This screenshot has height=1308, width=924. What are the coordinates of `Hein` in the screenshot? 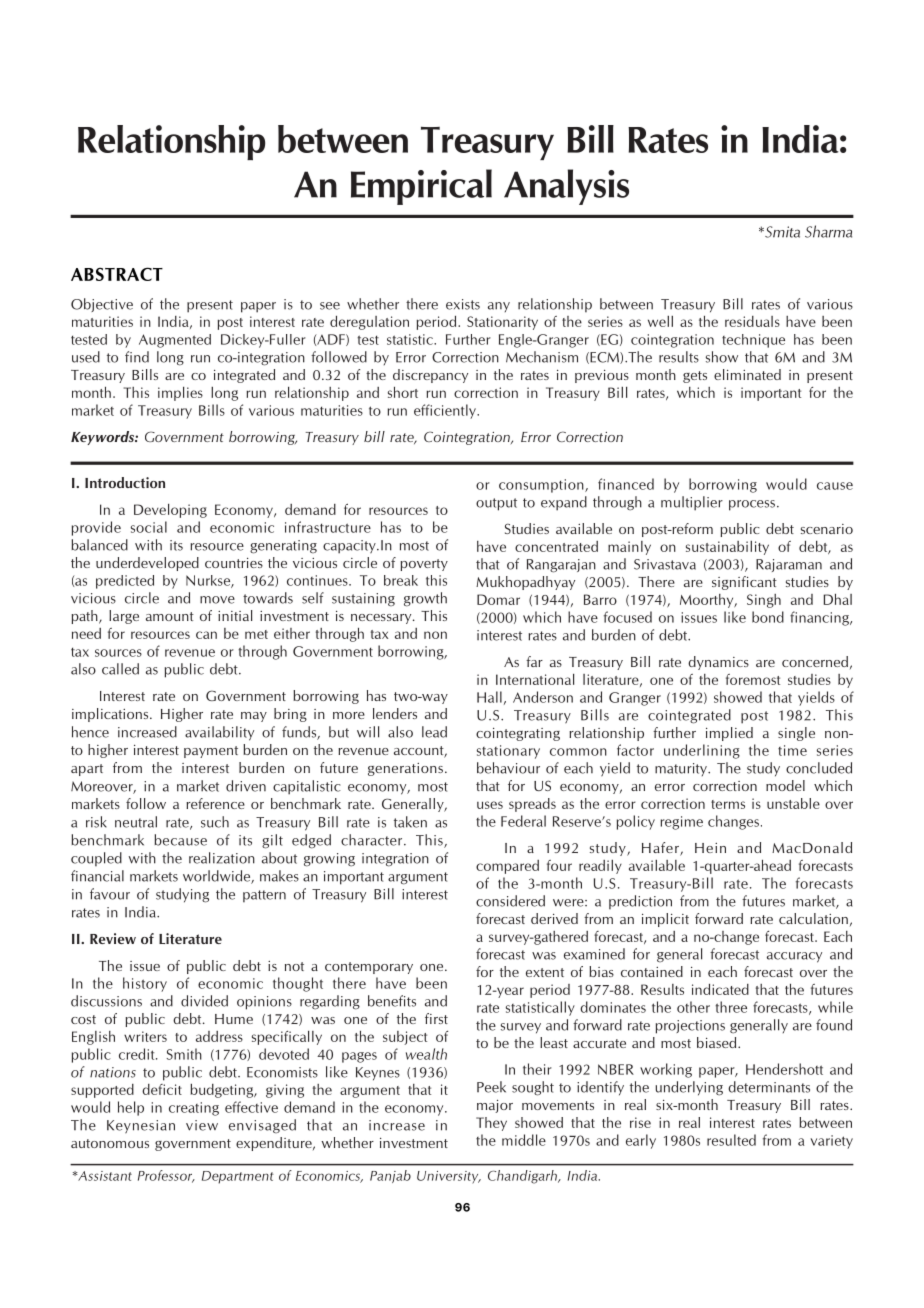 It's located at (710, 848).
